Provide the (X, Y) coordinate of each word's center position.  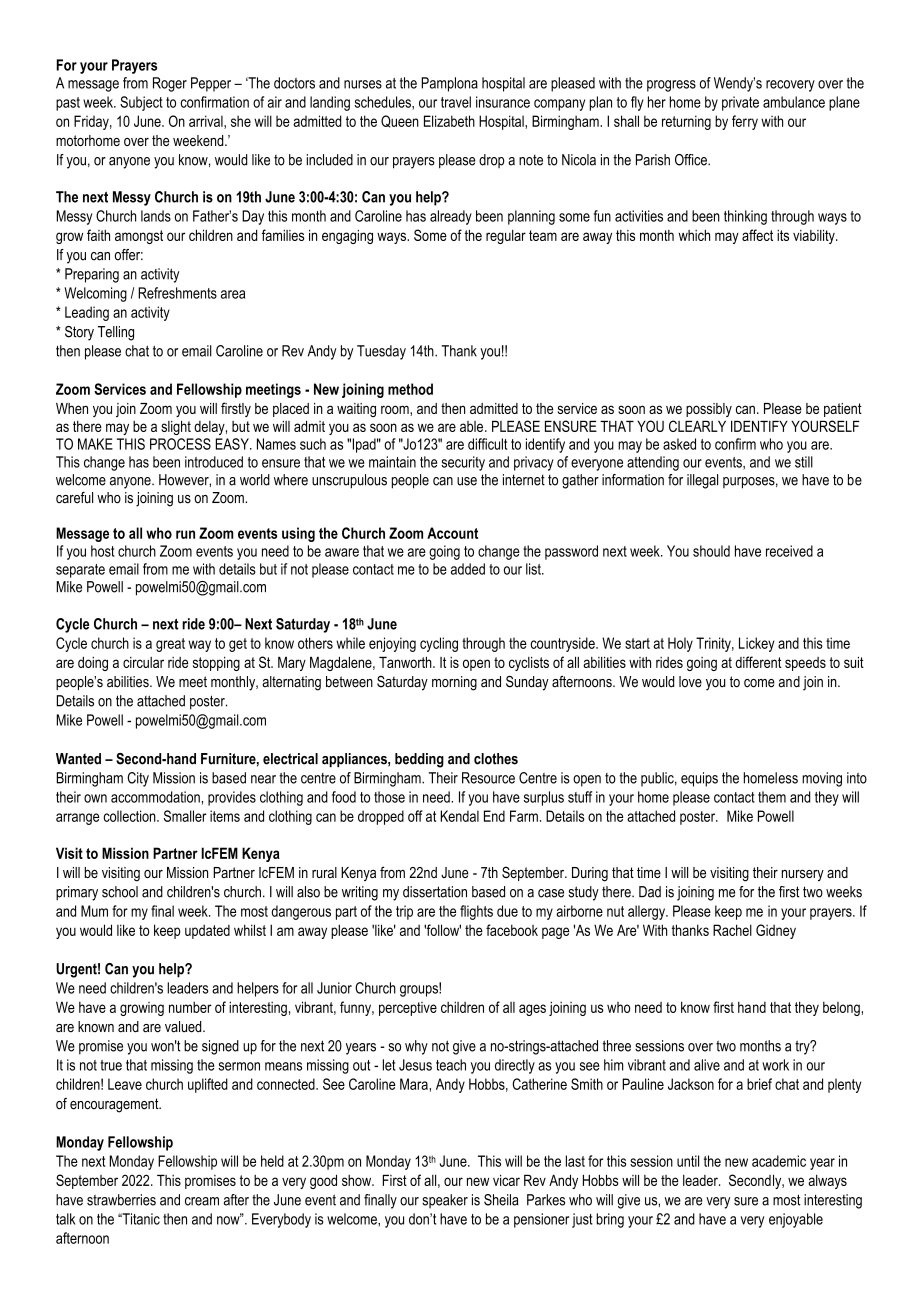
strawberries (121, 1200)
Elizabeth (449, 121)
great (170, 645)
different (758, 662)
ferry (745, 122)
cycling (439, 644)
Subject (141, 103)
